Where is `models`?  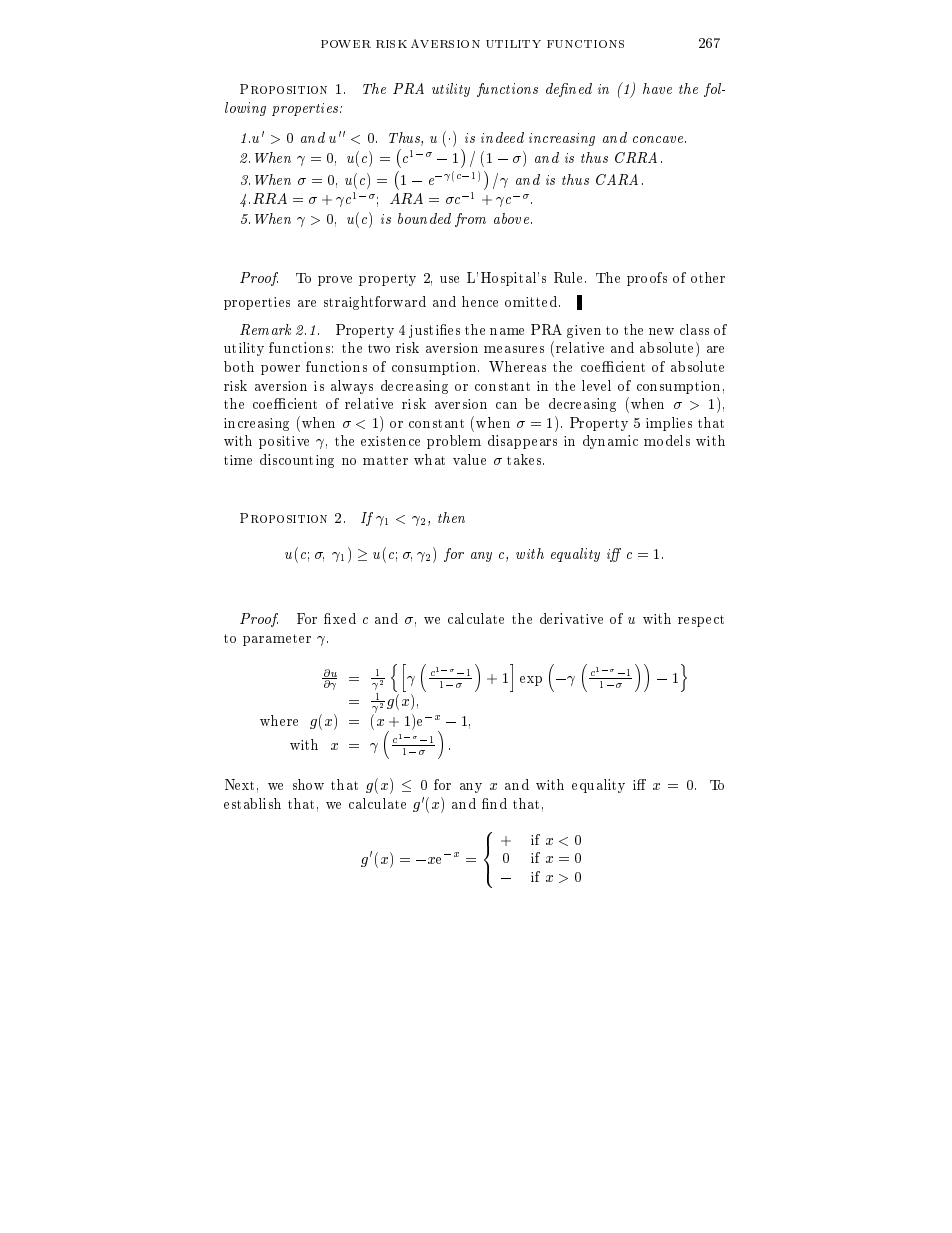
models is located at coordinates (667, 440).
